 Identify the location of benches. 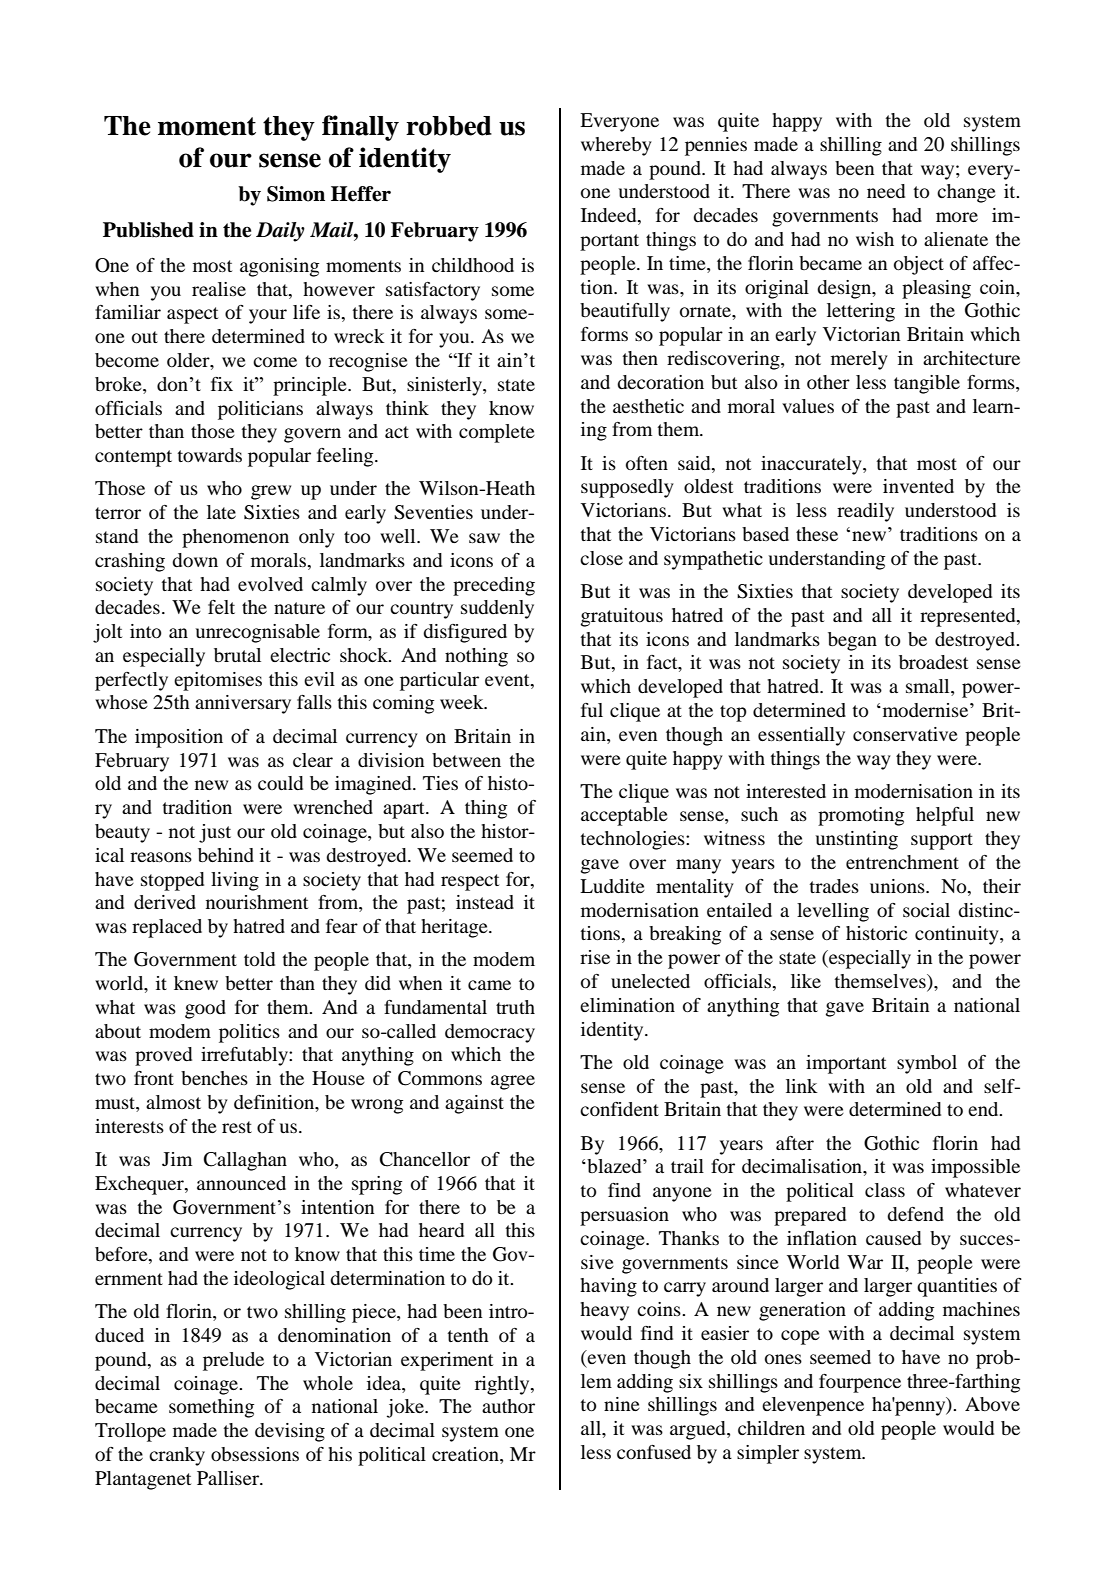
(214, 1078).
